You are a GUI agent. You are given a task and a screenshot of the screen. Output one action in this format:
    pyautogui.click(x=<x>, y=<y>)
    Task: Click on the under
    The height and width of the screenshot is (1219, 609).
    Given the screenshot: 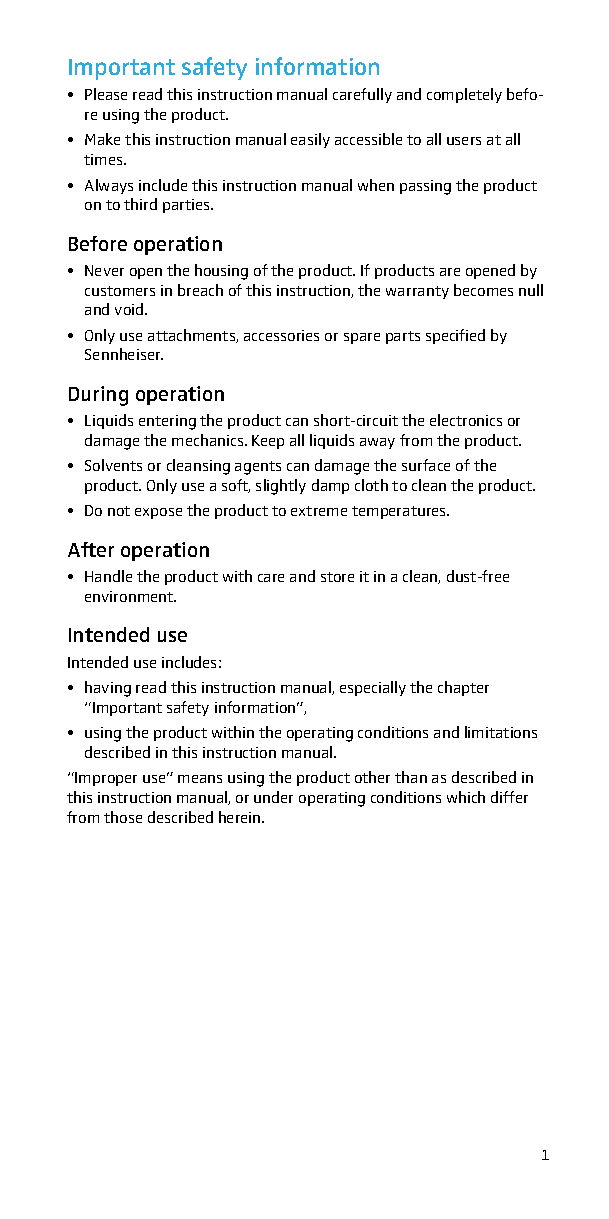 What is the action you would take?
    pyautogui.click(x=273, y=797)
